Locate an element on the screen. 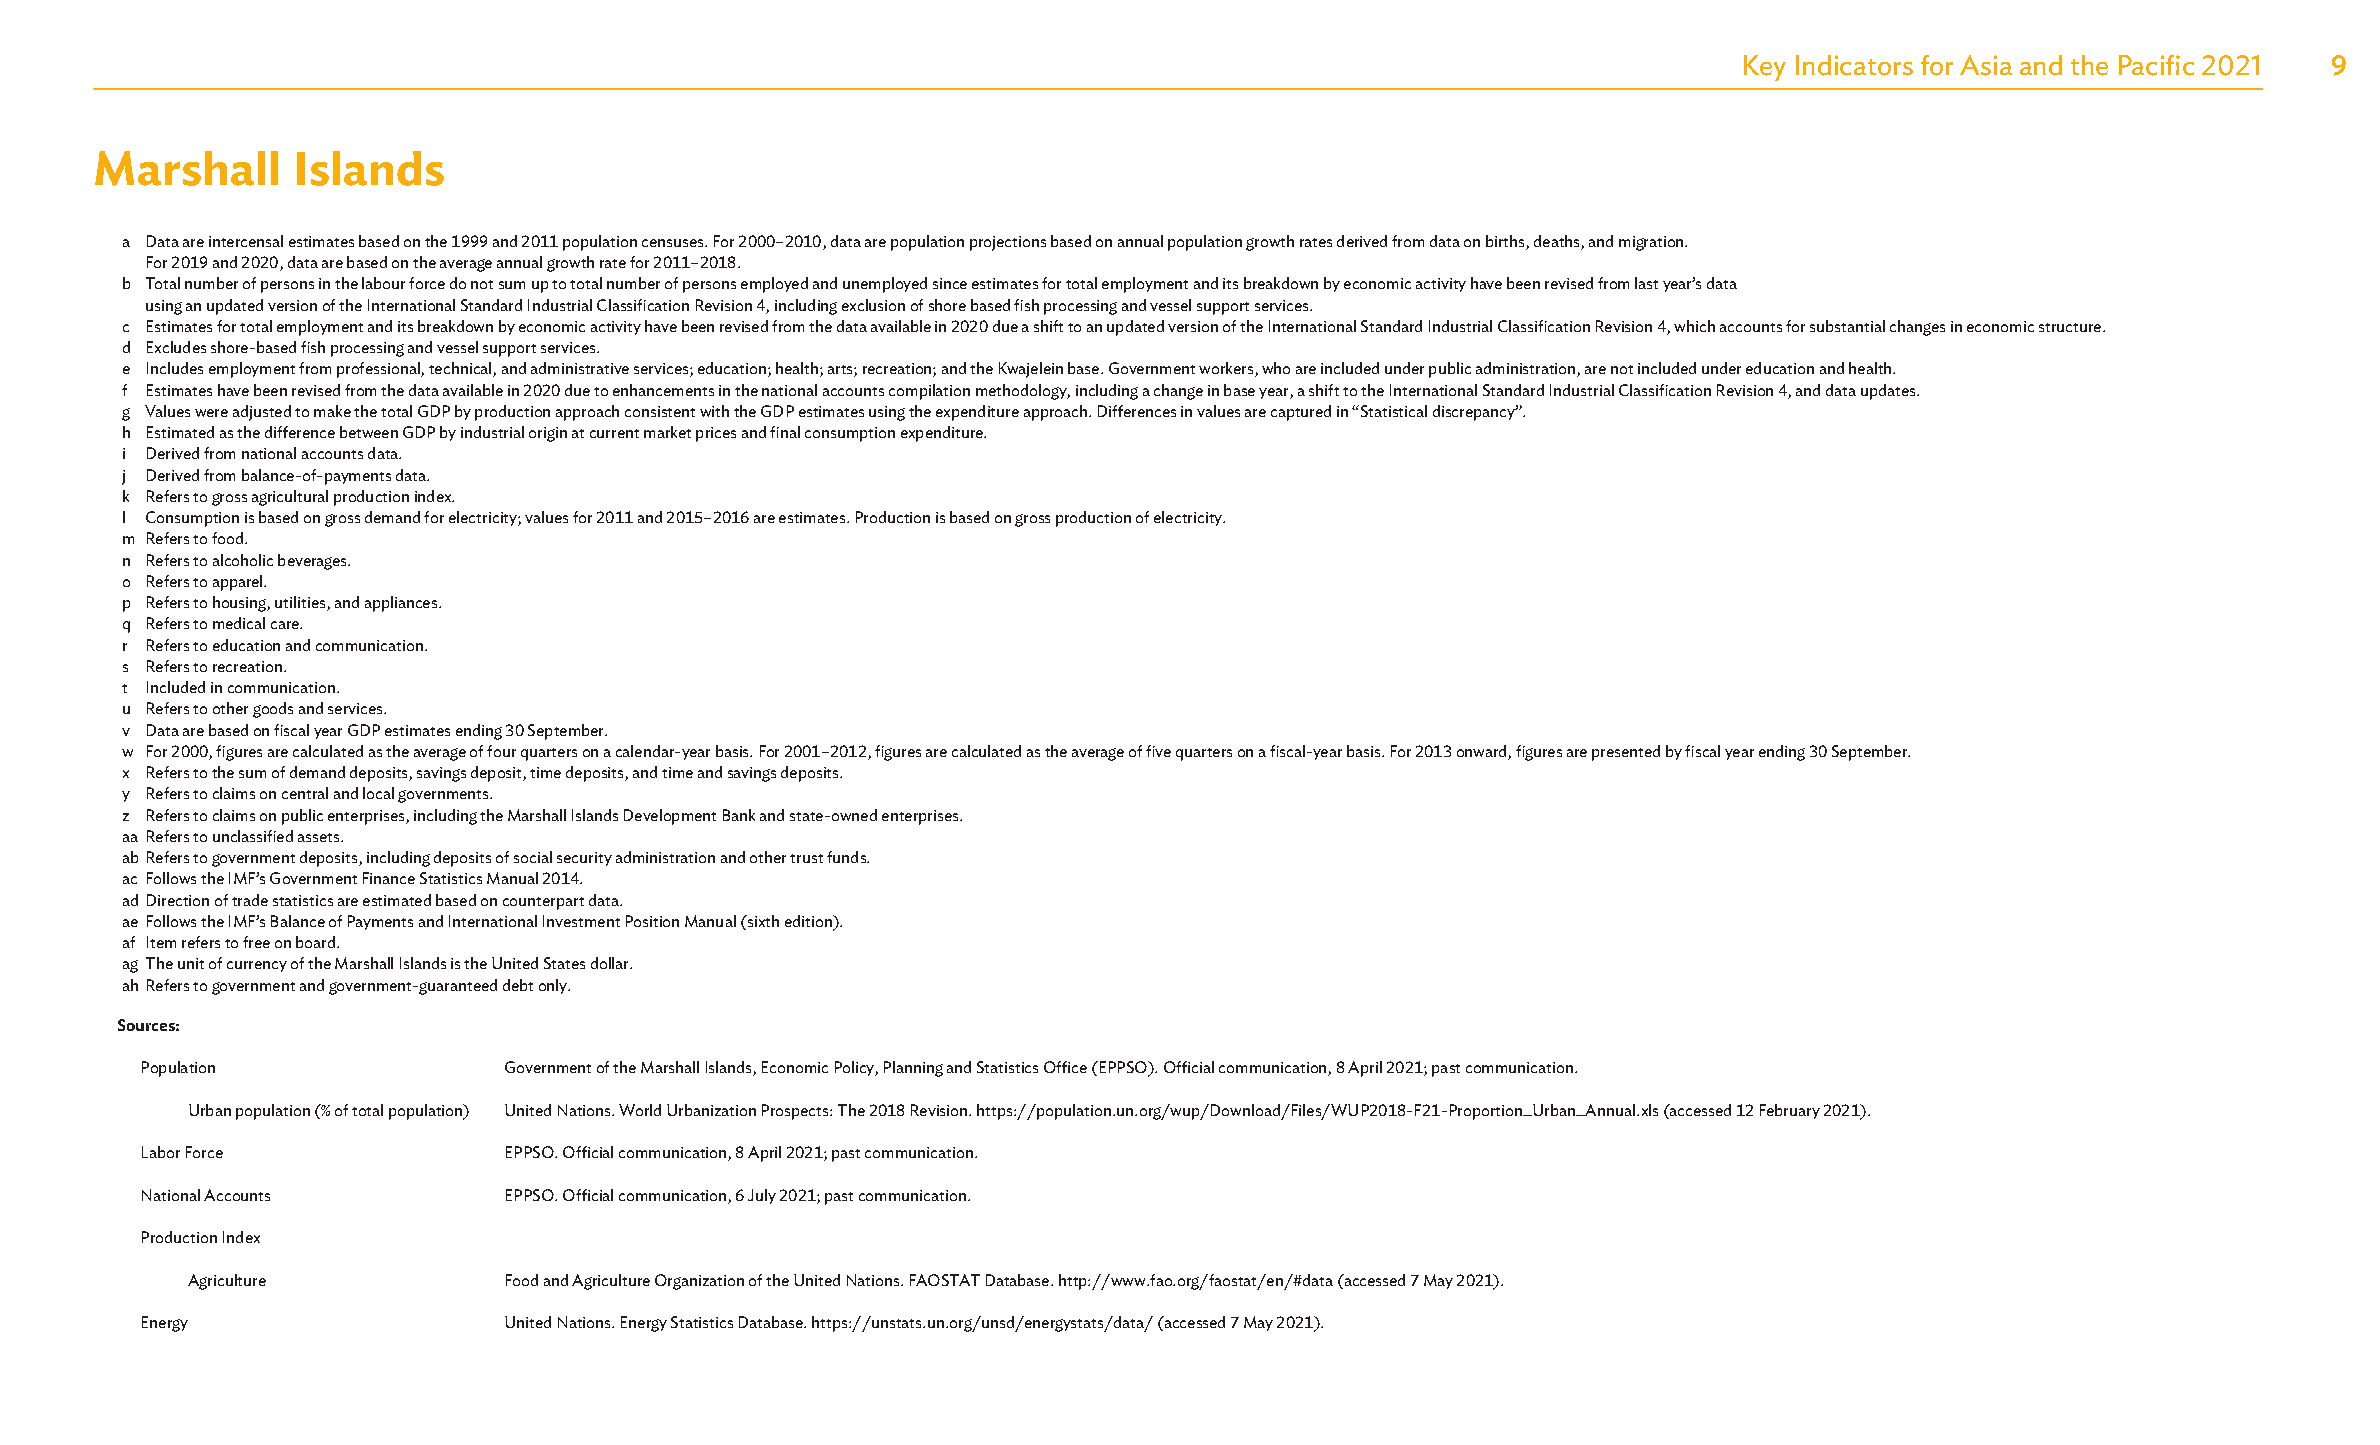 The height and width of the screenshot is (1445, 2380). Organization is located at coordinates (699, 1282).
